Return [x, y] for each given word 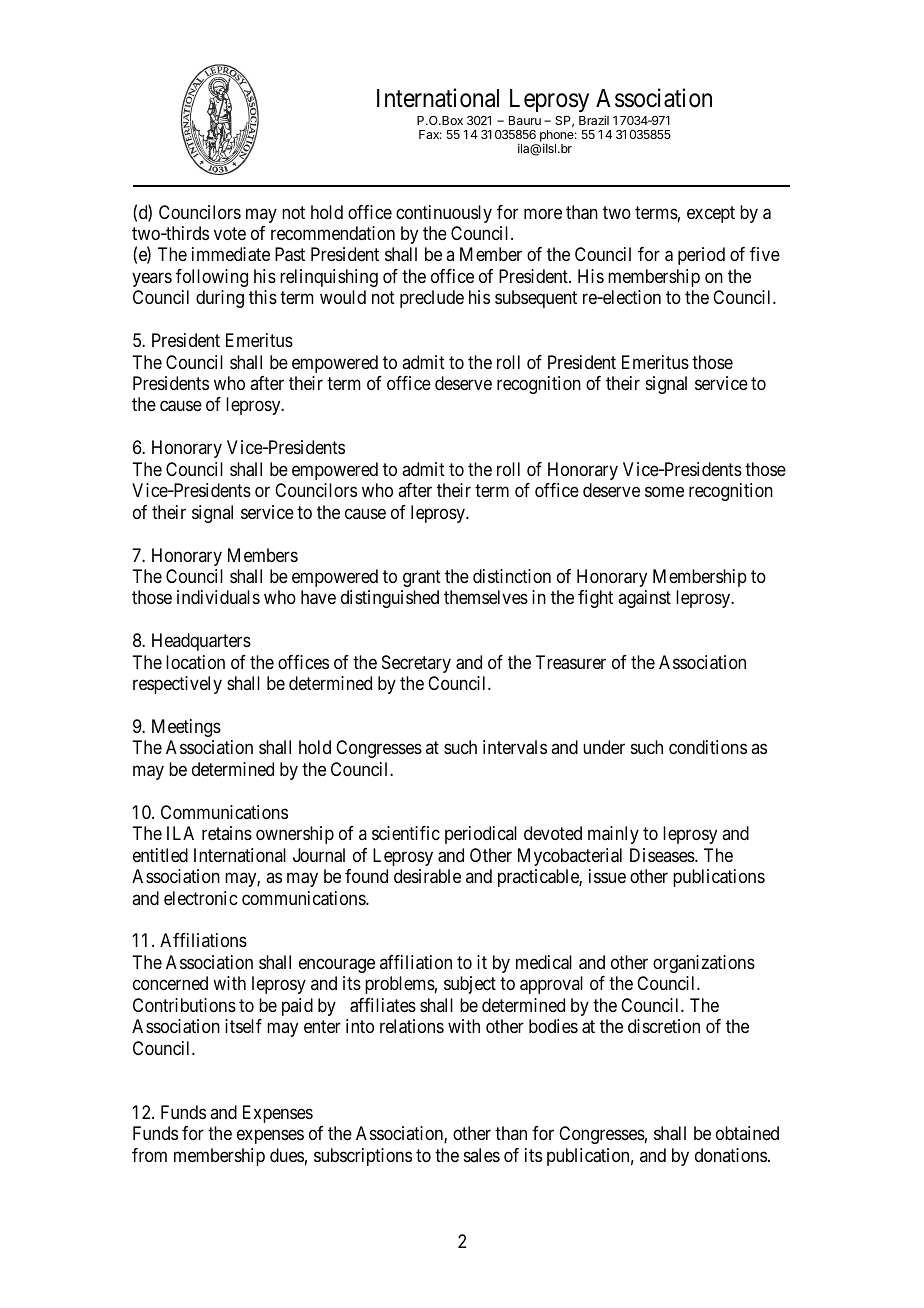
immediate [231, 254]
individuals [218, 597]
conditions [708, 747]
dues [287, 1155]
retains [227, 833]
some [664, 492]
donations [731, 1155]
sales [482, 1155]
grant [422, 578]
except [711, 214]
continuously [444, 214]
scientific [406, 833]
